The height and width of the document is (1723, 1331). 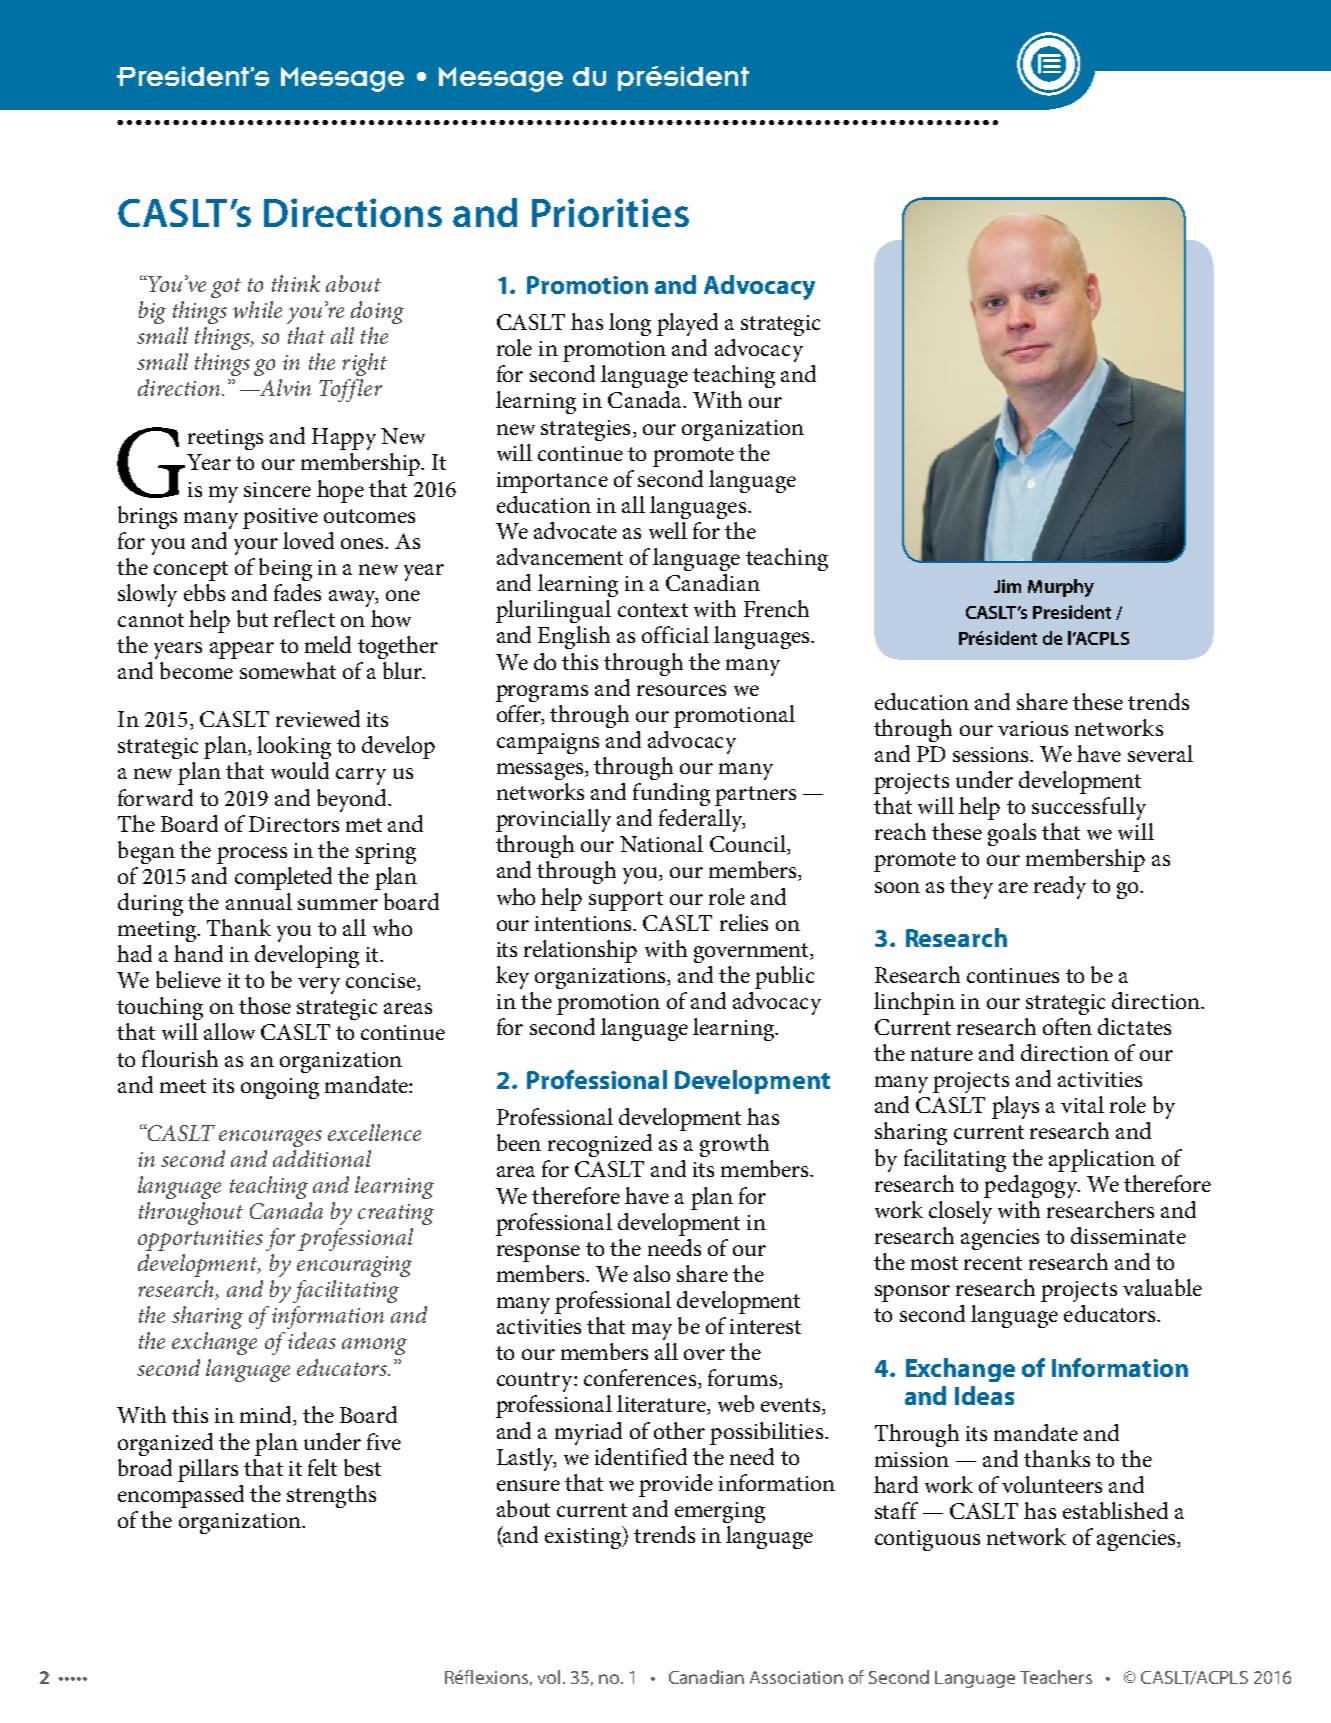 What do you see at coordinates (653, 610) in the document?
I see `context` at bounding box center [653, 610].
